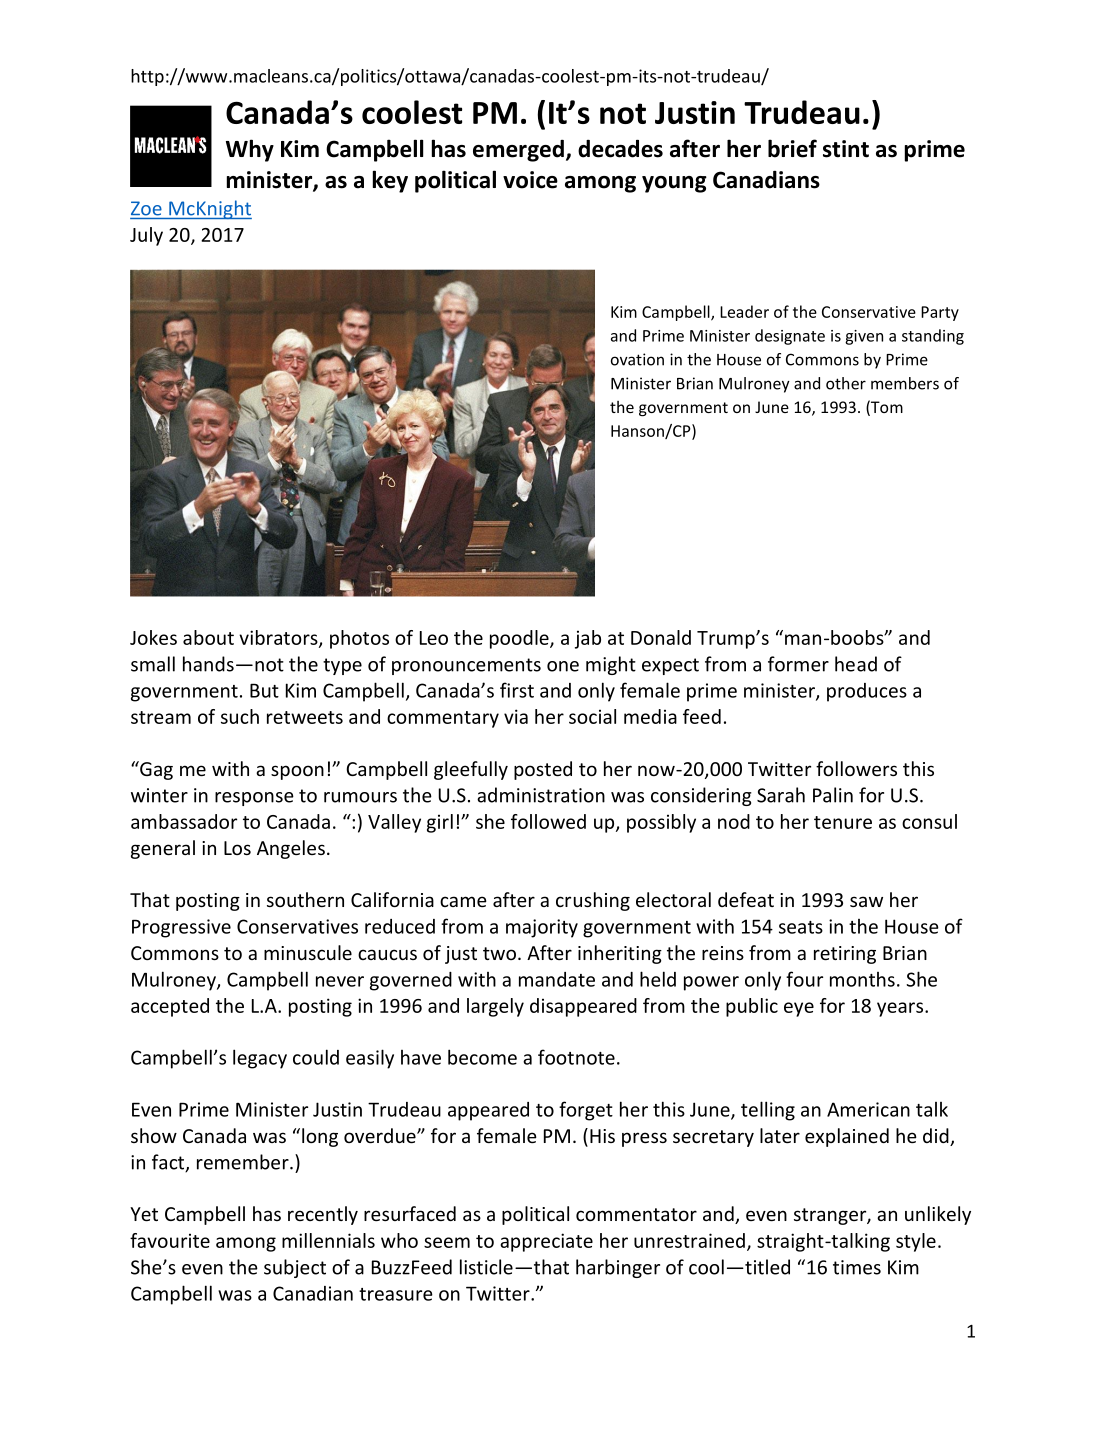 Image resolution: width=1106 pixels, height=1431 pixels. What do you see at coordinates (237, 848) in the page?
I see `Los` at bounding box center [237, 848].
